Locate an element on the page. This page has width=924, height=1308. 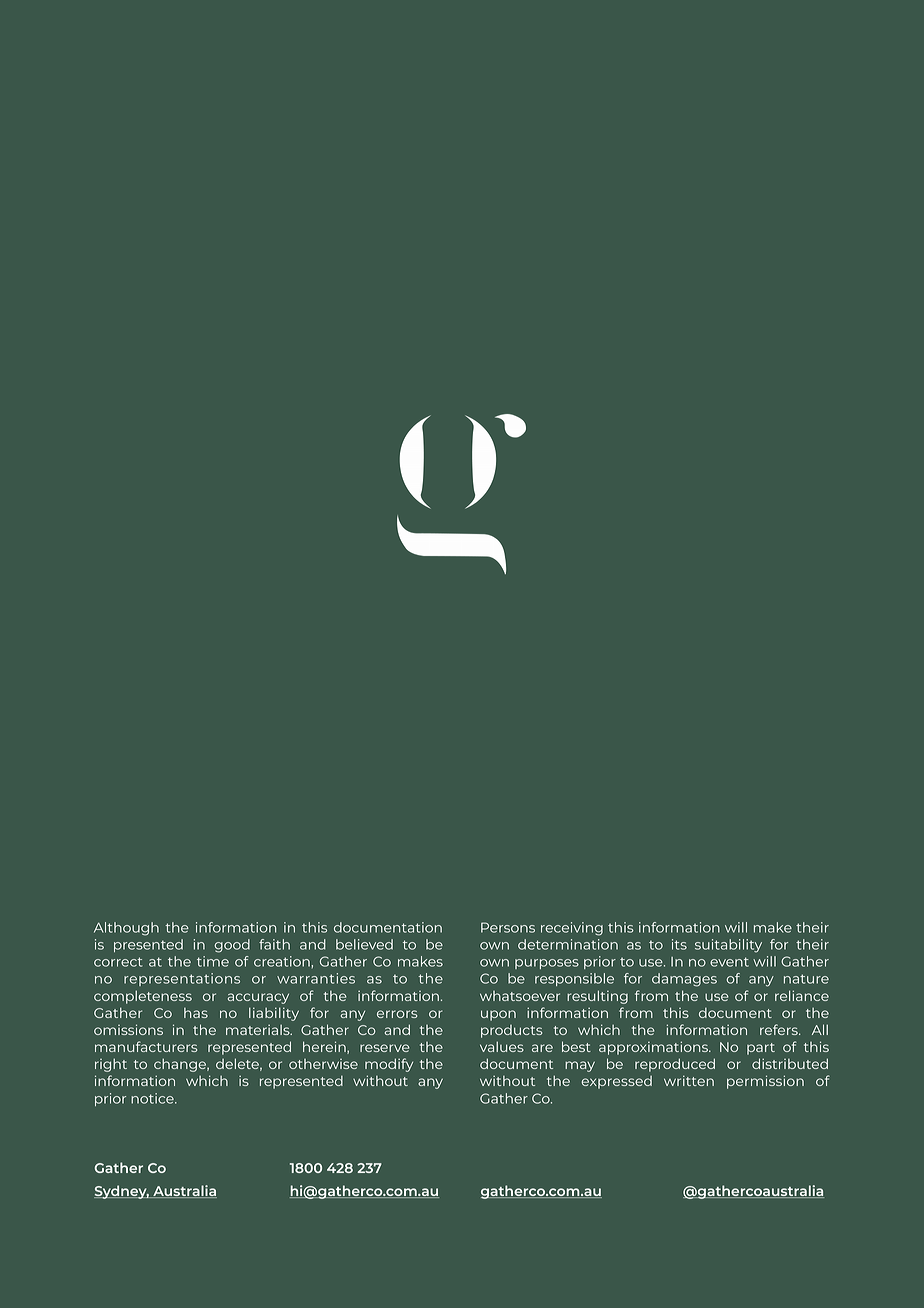
part is located at coordinates (761, 1049).
